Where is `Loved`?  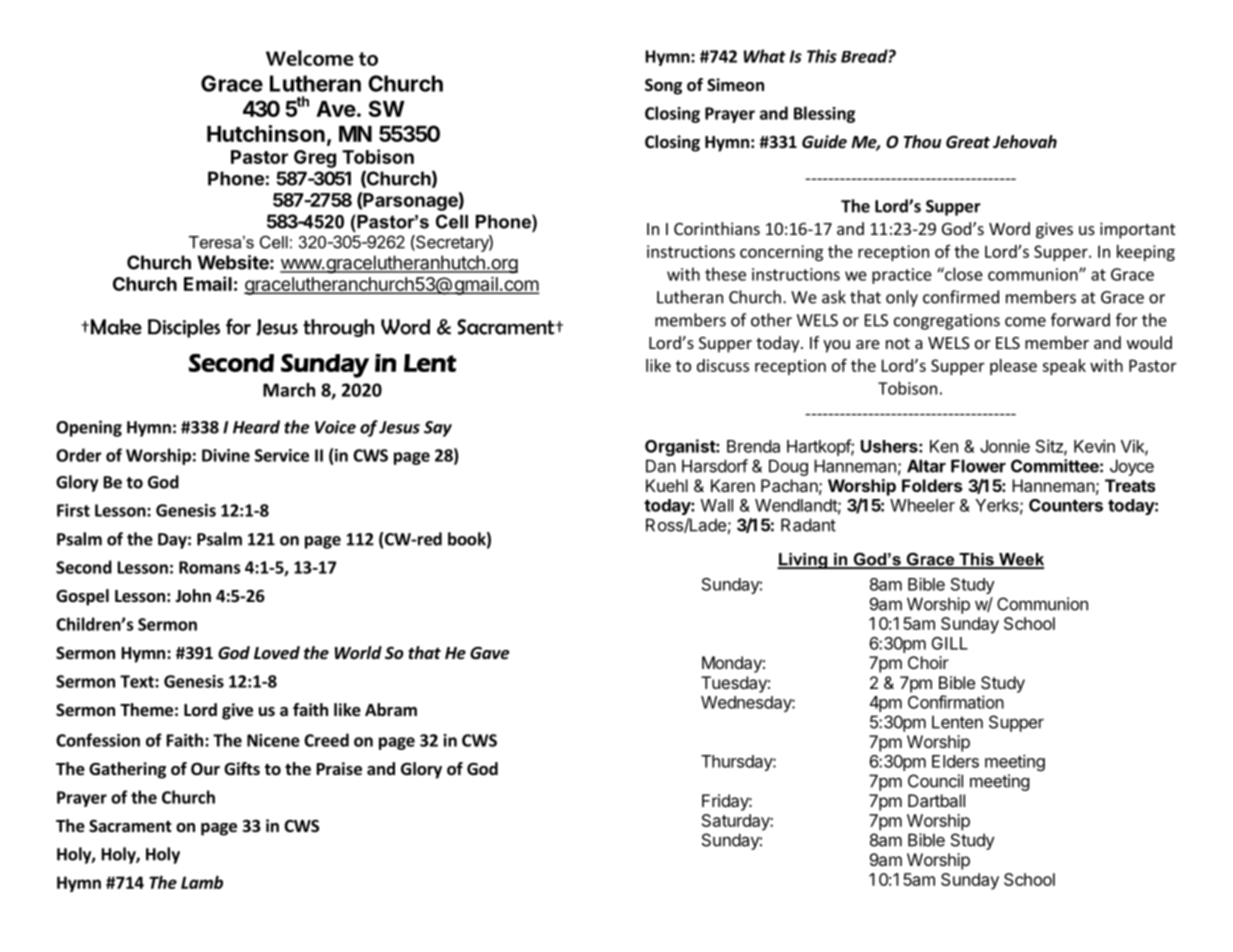 Loved is located at coordinates (277, 653).
